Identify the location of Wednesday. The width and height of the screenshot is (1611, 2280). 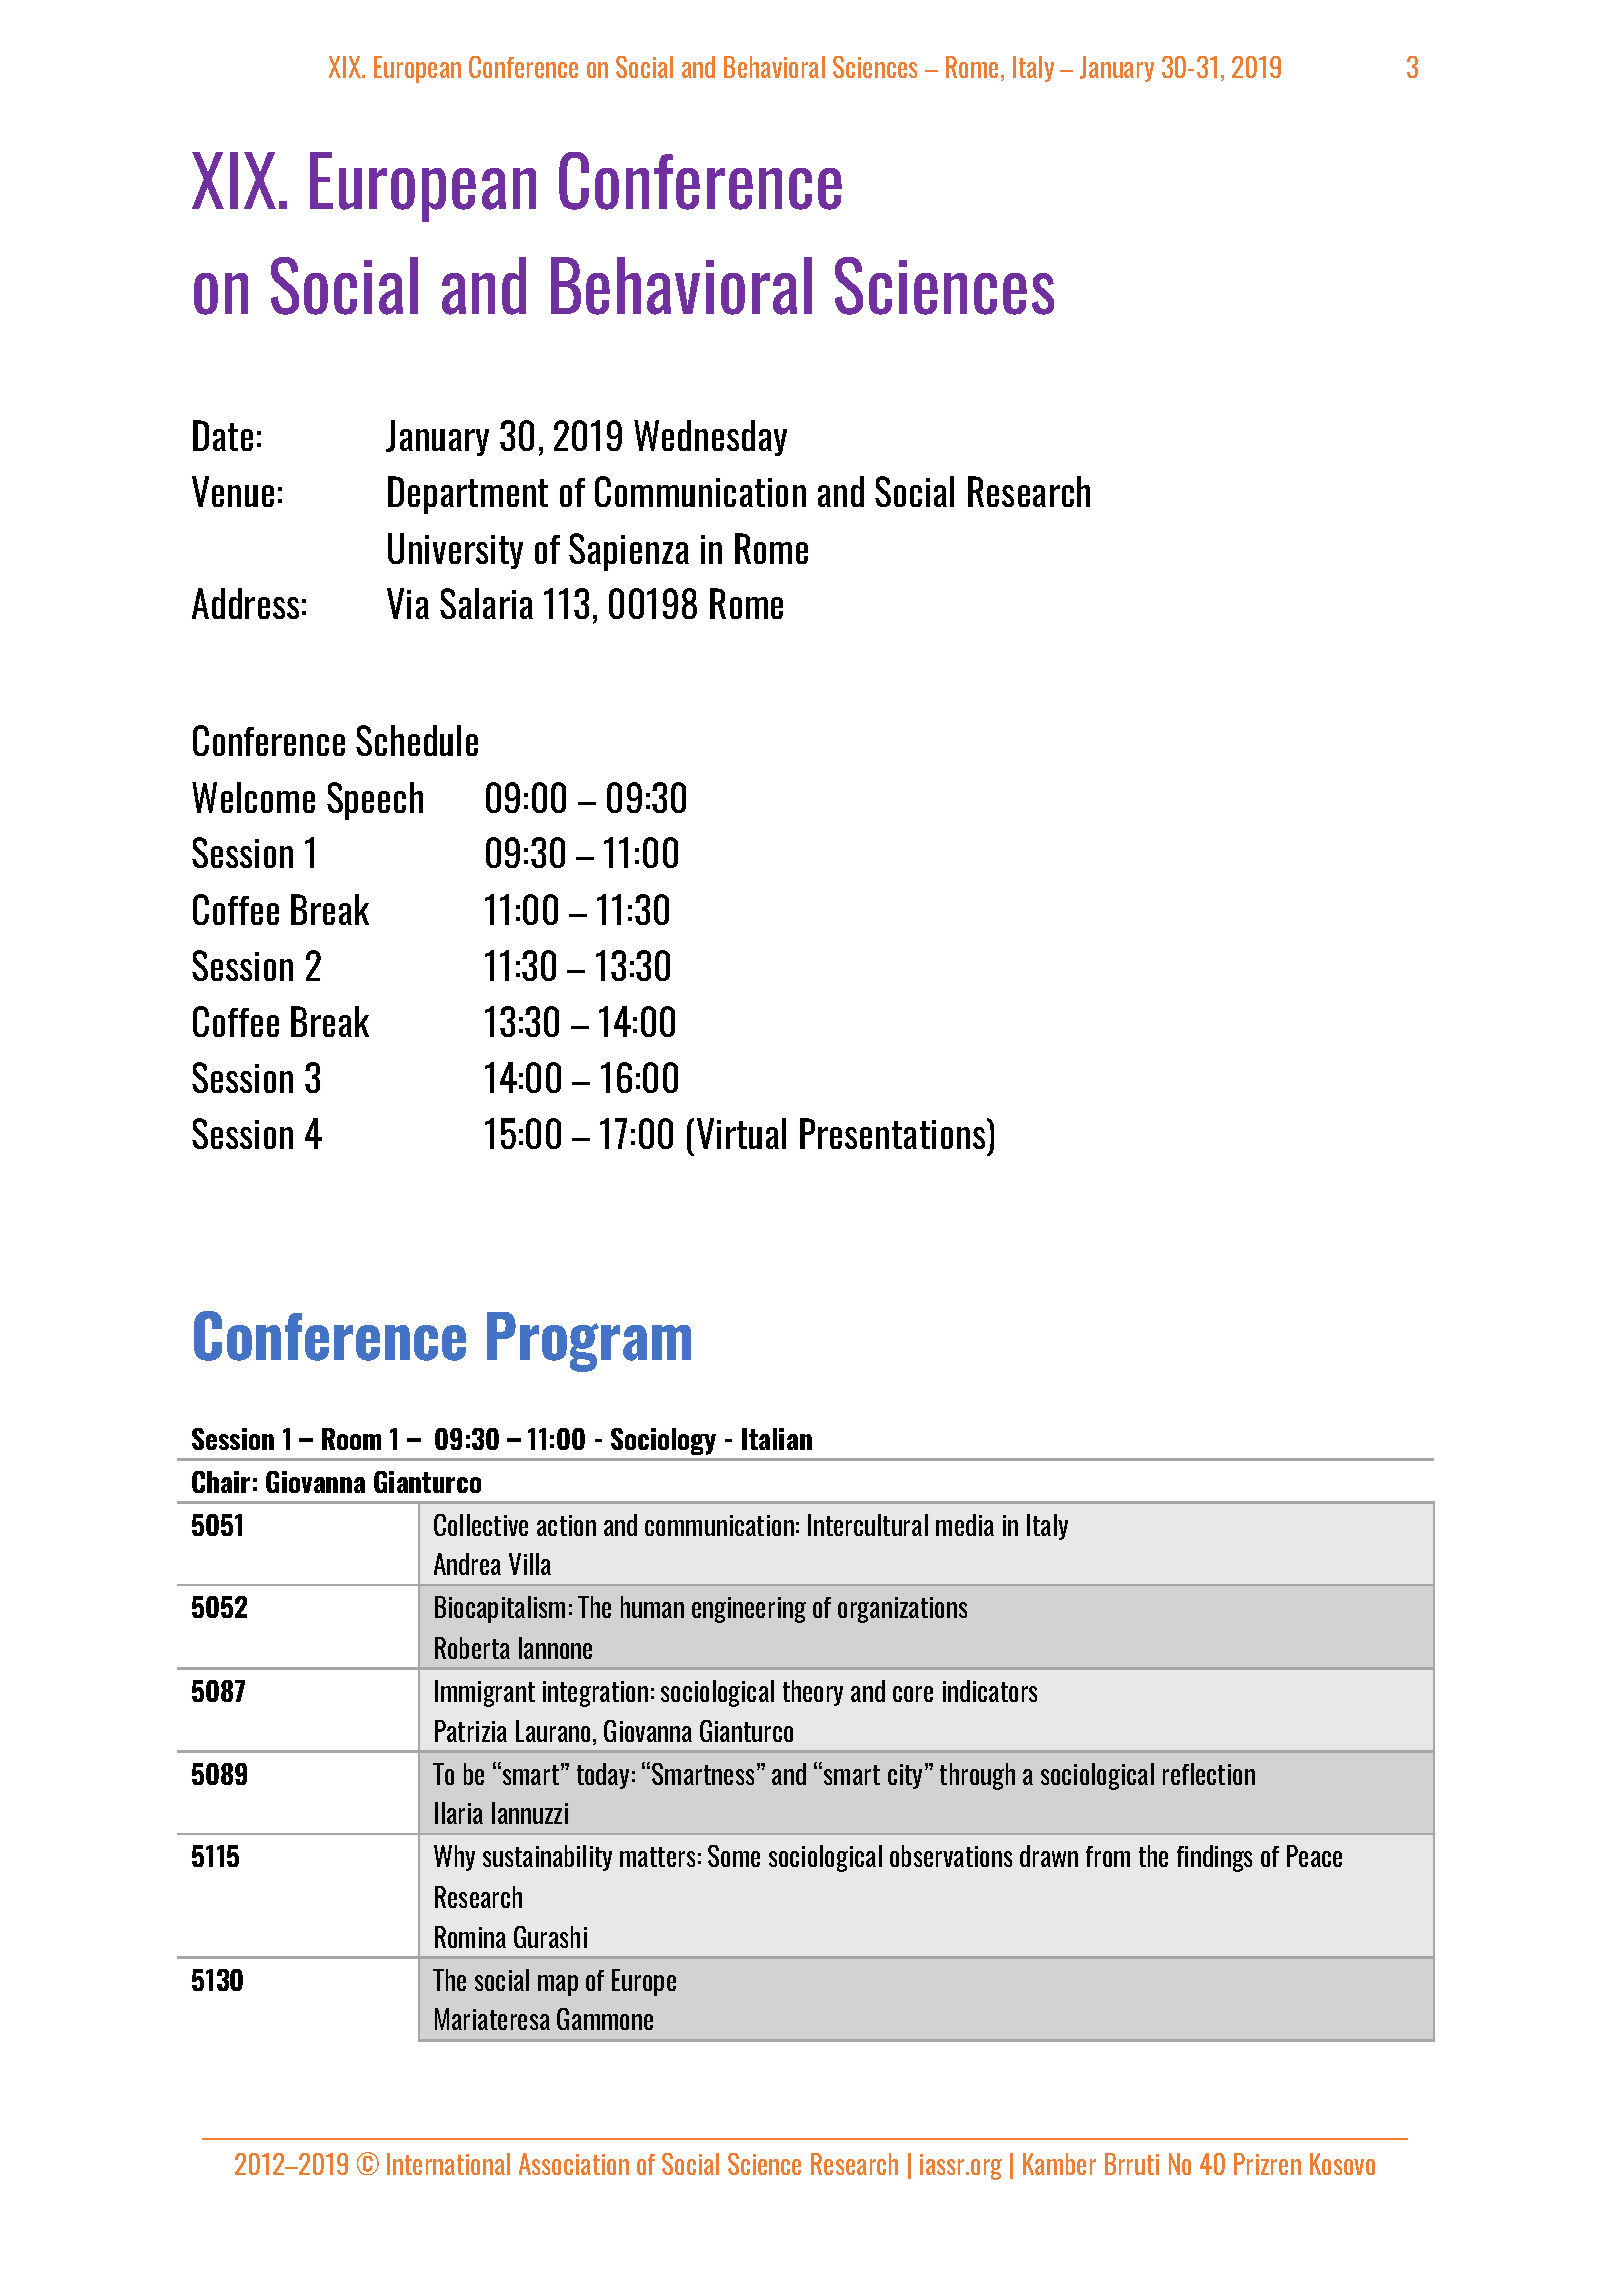
(710, 438).
